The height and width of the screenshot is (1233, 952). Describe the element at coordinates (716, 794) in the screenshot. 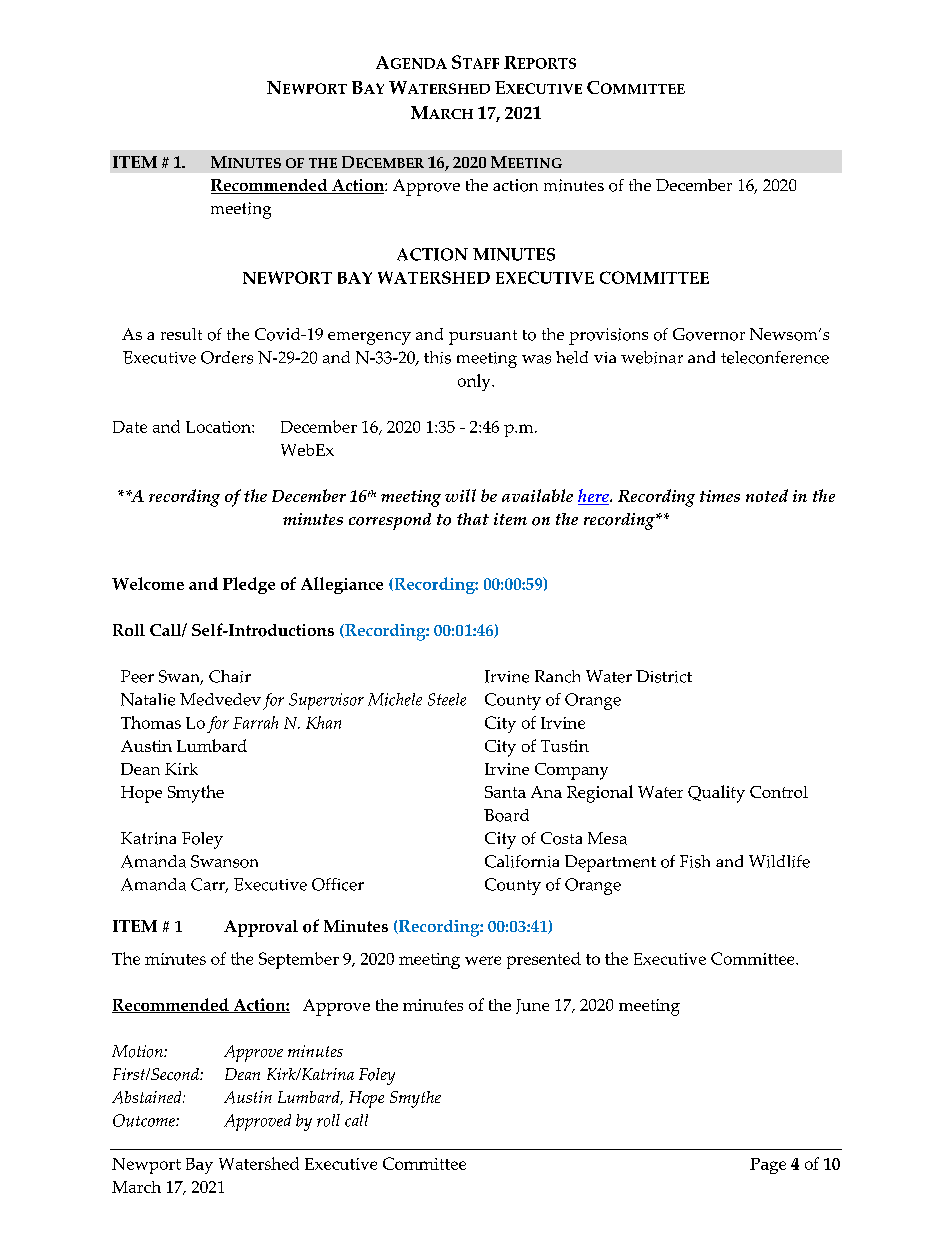

I see `Quality` at that location.
